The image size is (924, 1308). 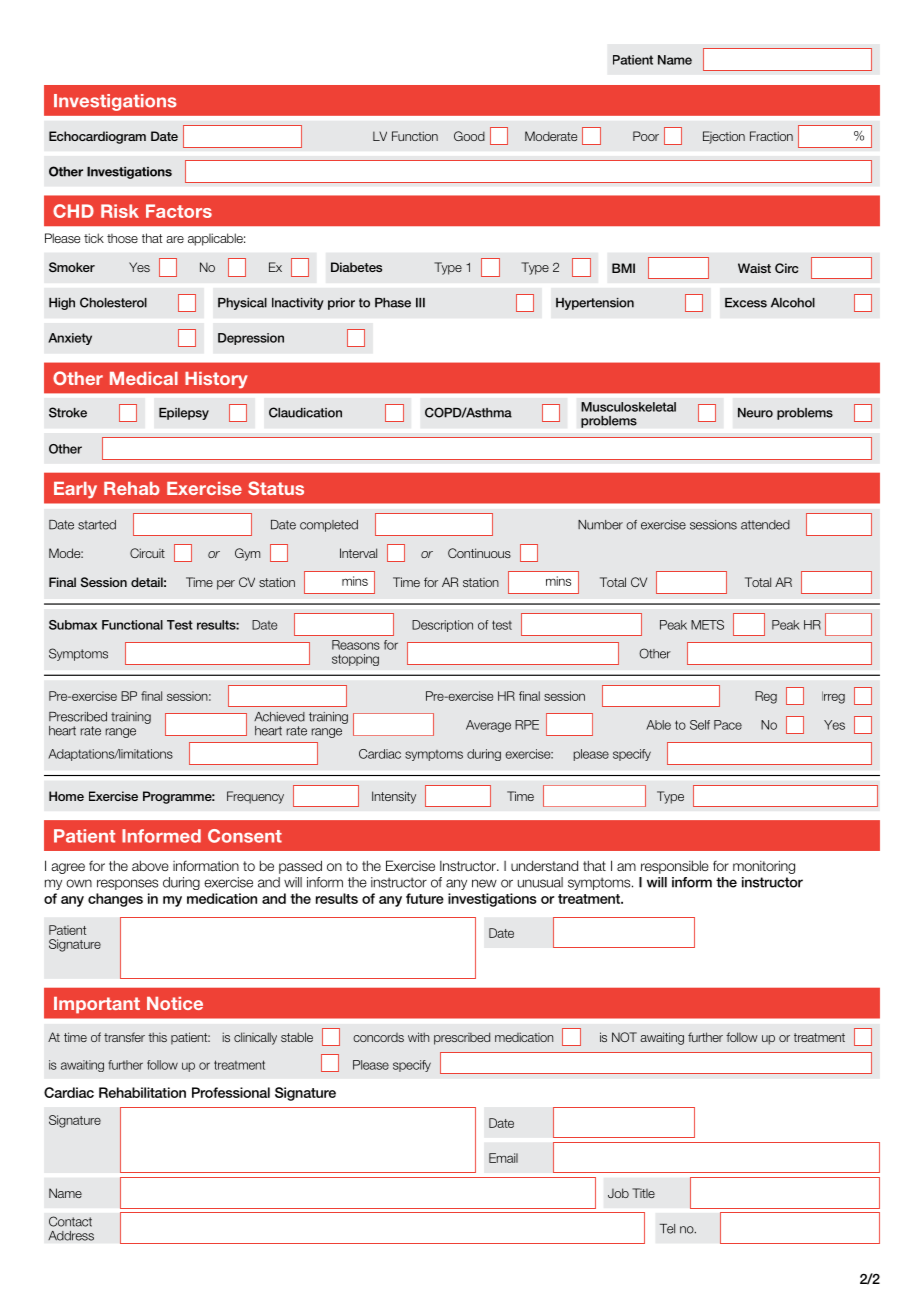 I want to click on Contact, so click(x=70, y=1221).
